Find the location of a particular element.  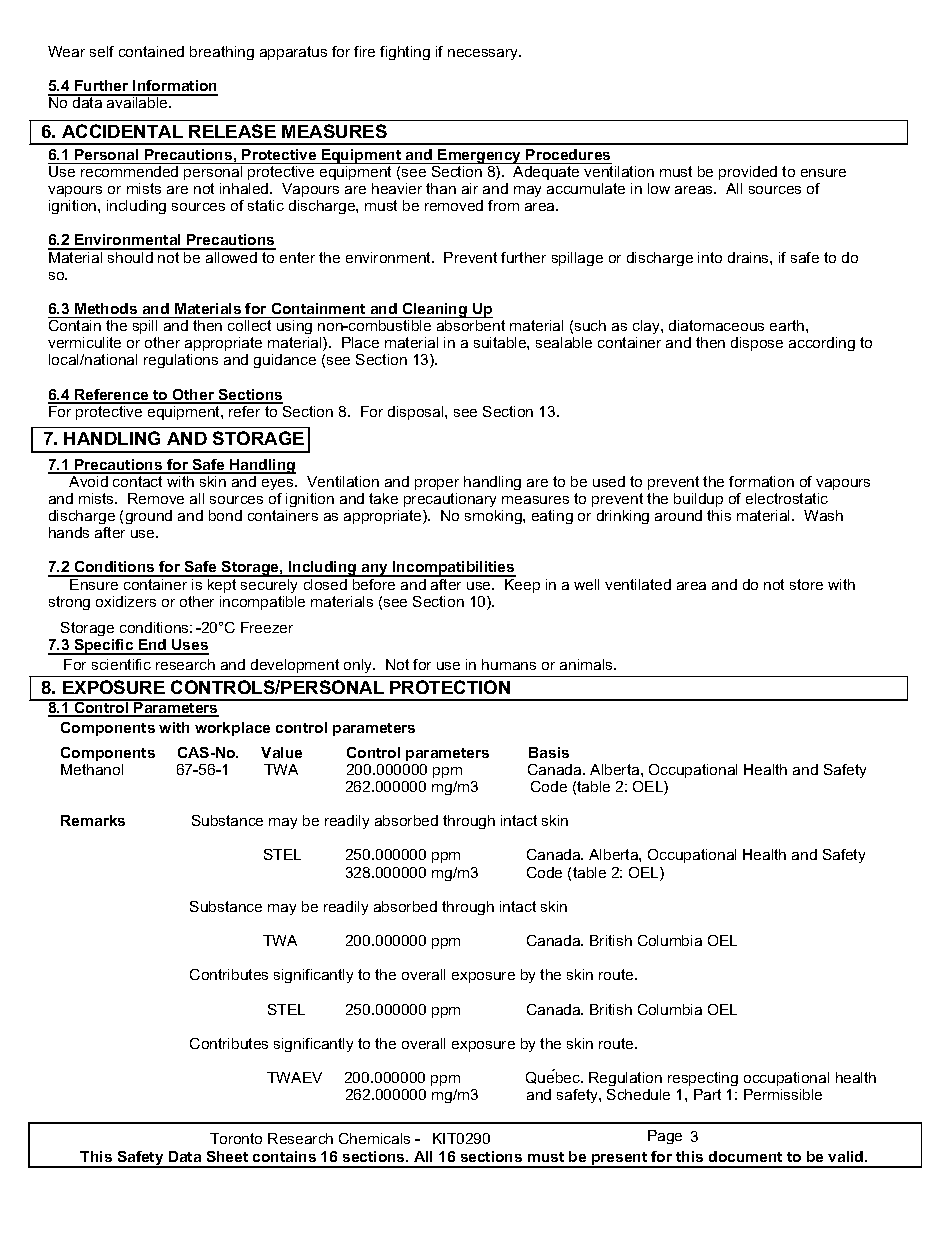

Incompatibilities is located at coordinates (453, 569).
